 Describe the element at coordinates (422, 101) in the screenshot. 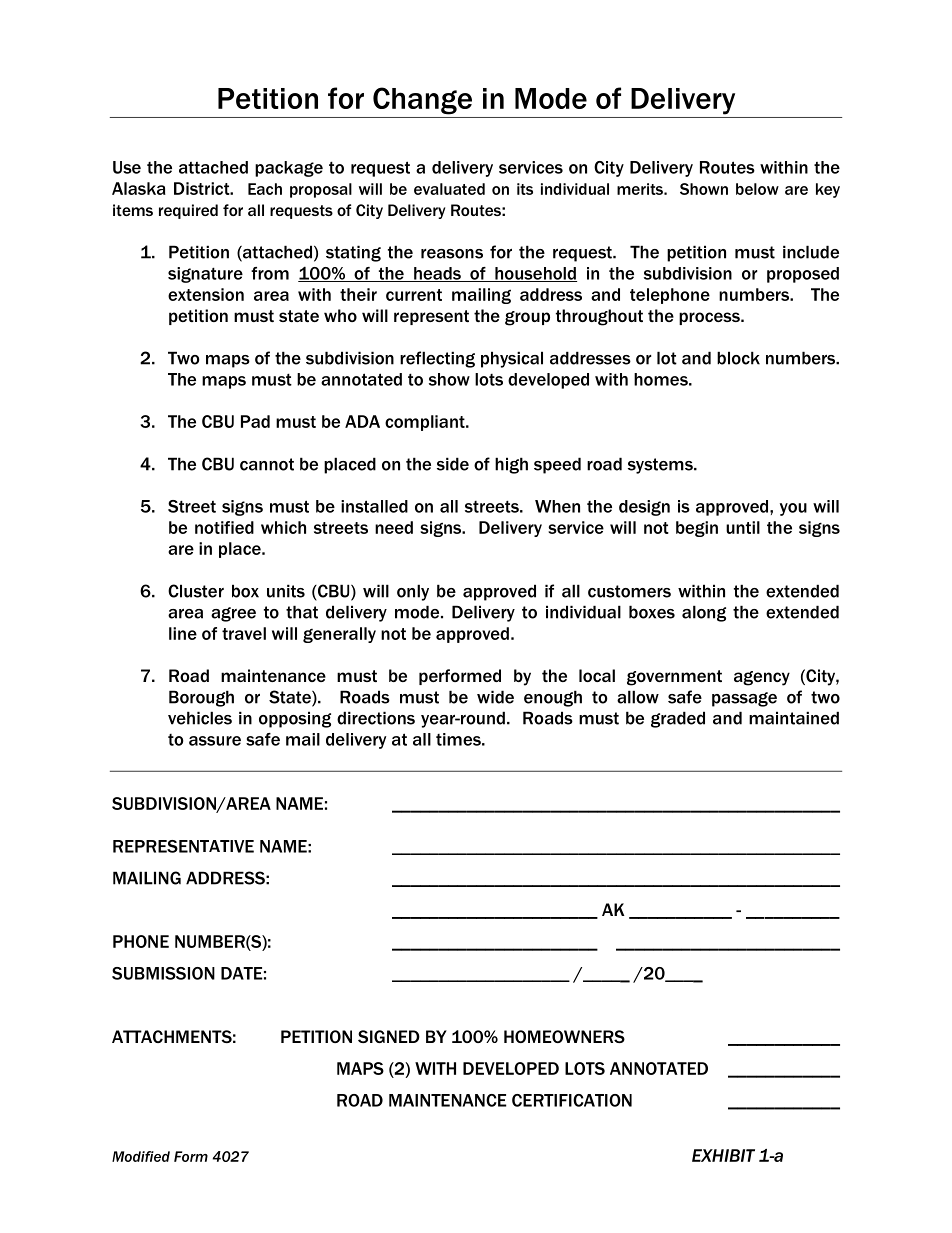

I see `Change` at that location.
